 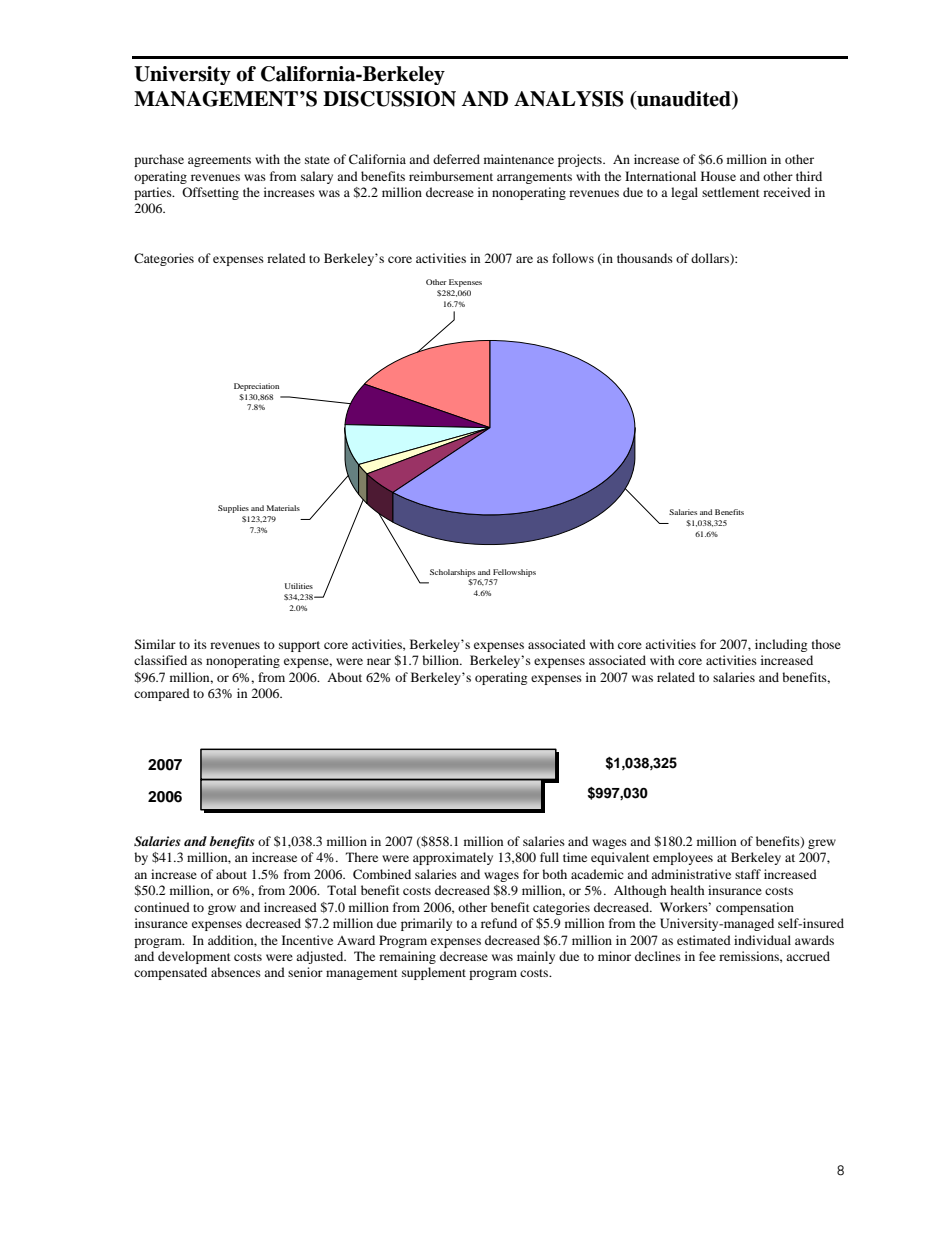 I want to click on agreements, so click(x=219, y=161).
